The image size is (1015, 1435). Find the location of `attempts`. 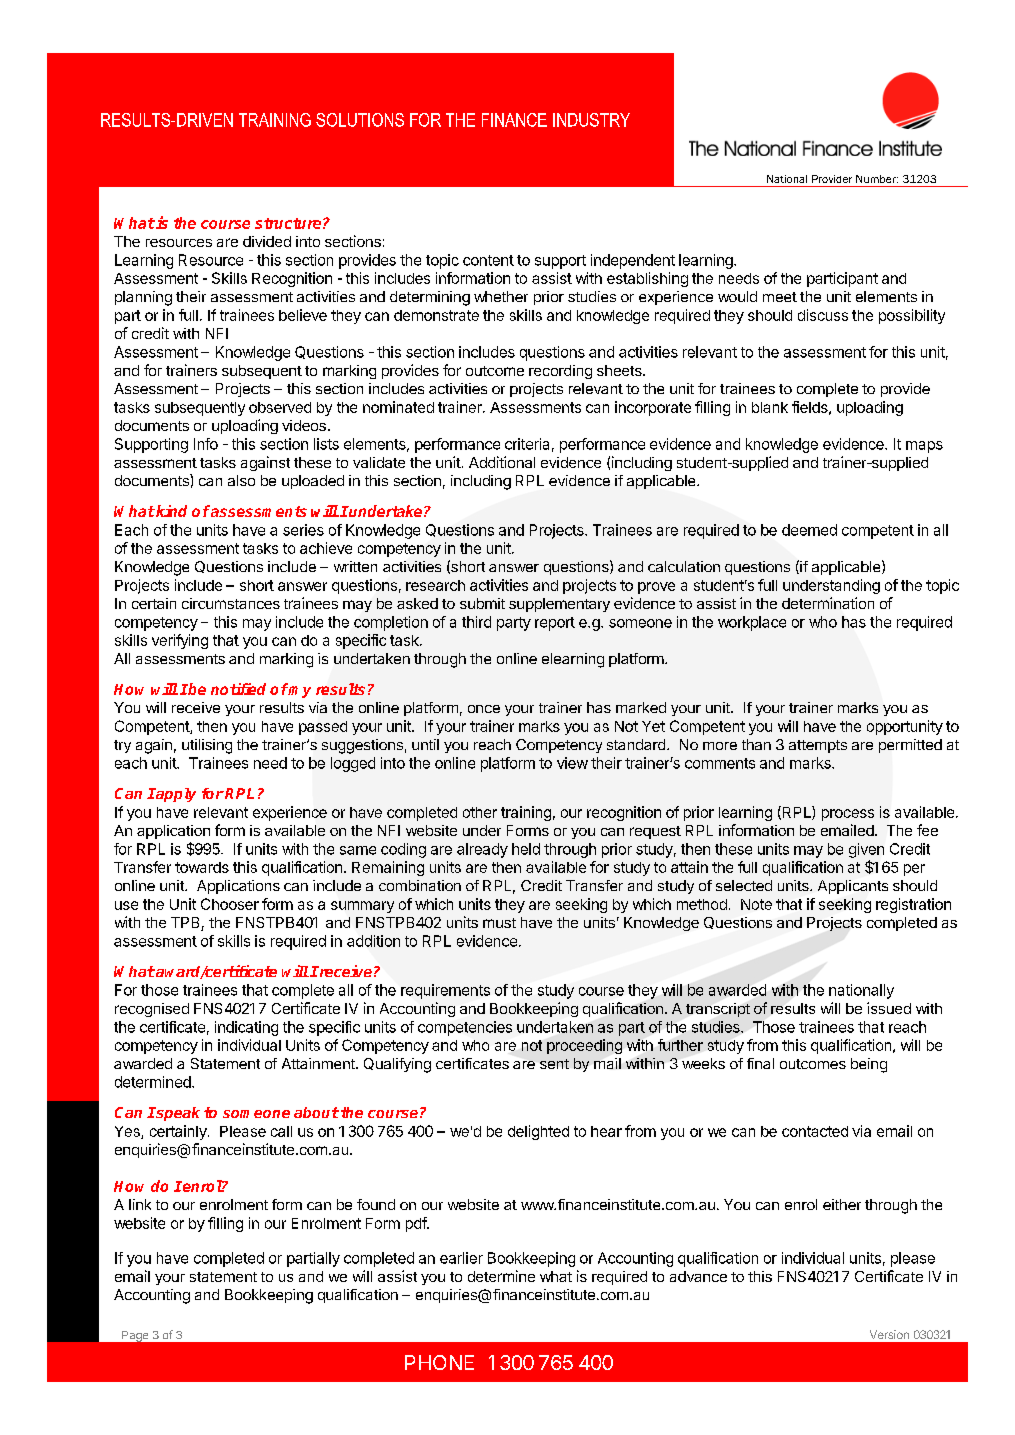

attempts is located at coordinates (818, 746).
